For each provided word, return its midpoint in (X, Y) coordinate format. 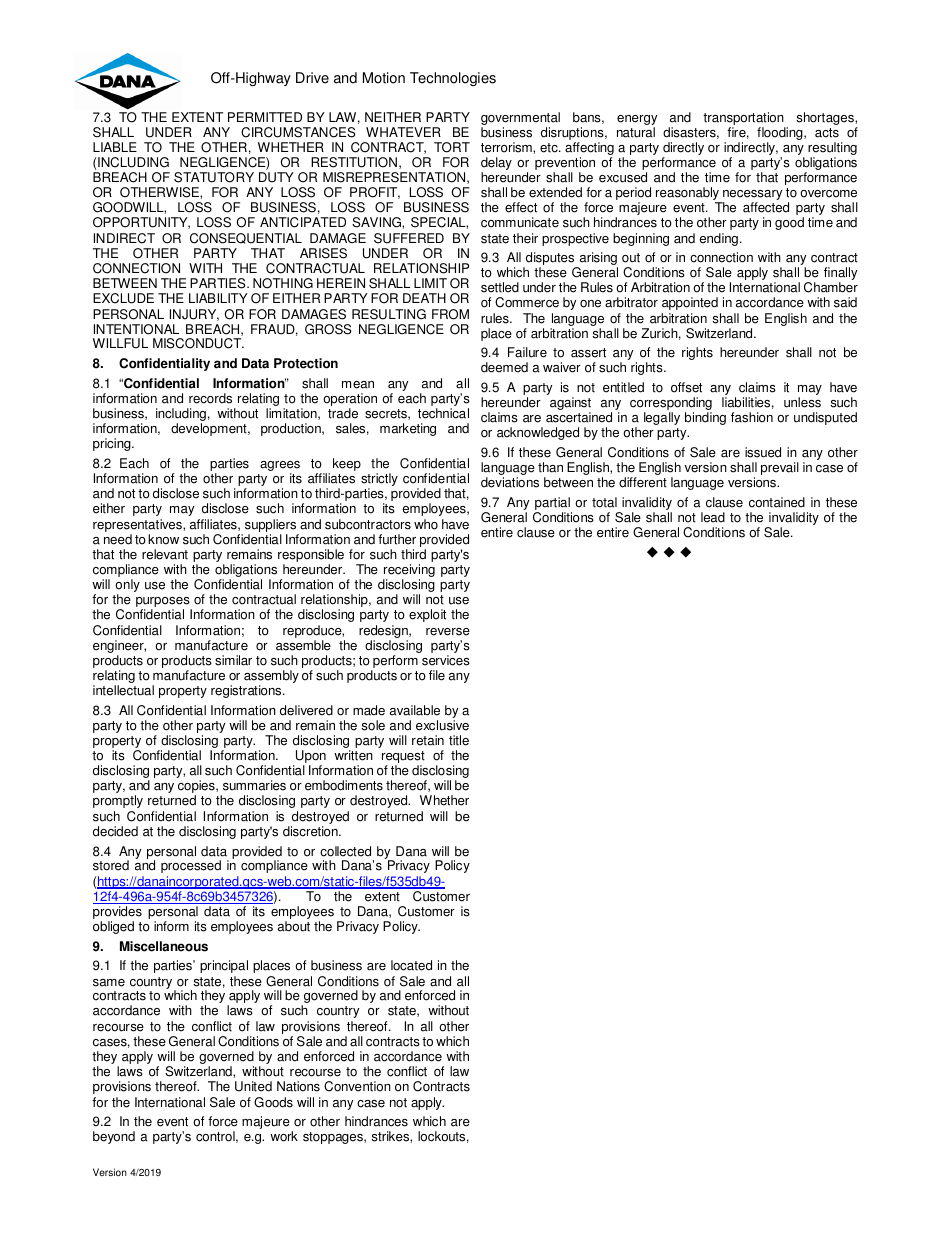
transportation (744, 120)
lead (713, 517)
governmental (520, 120)
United (253, 1086)
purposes (164, 603)
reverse (448, 632)
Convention (357, 1086)
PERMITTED (265, 117)
